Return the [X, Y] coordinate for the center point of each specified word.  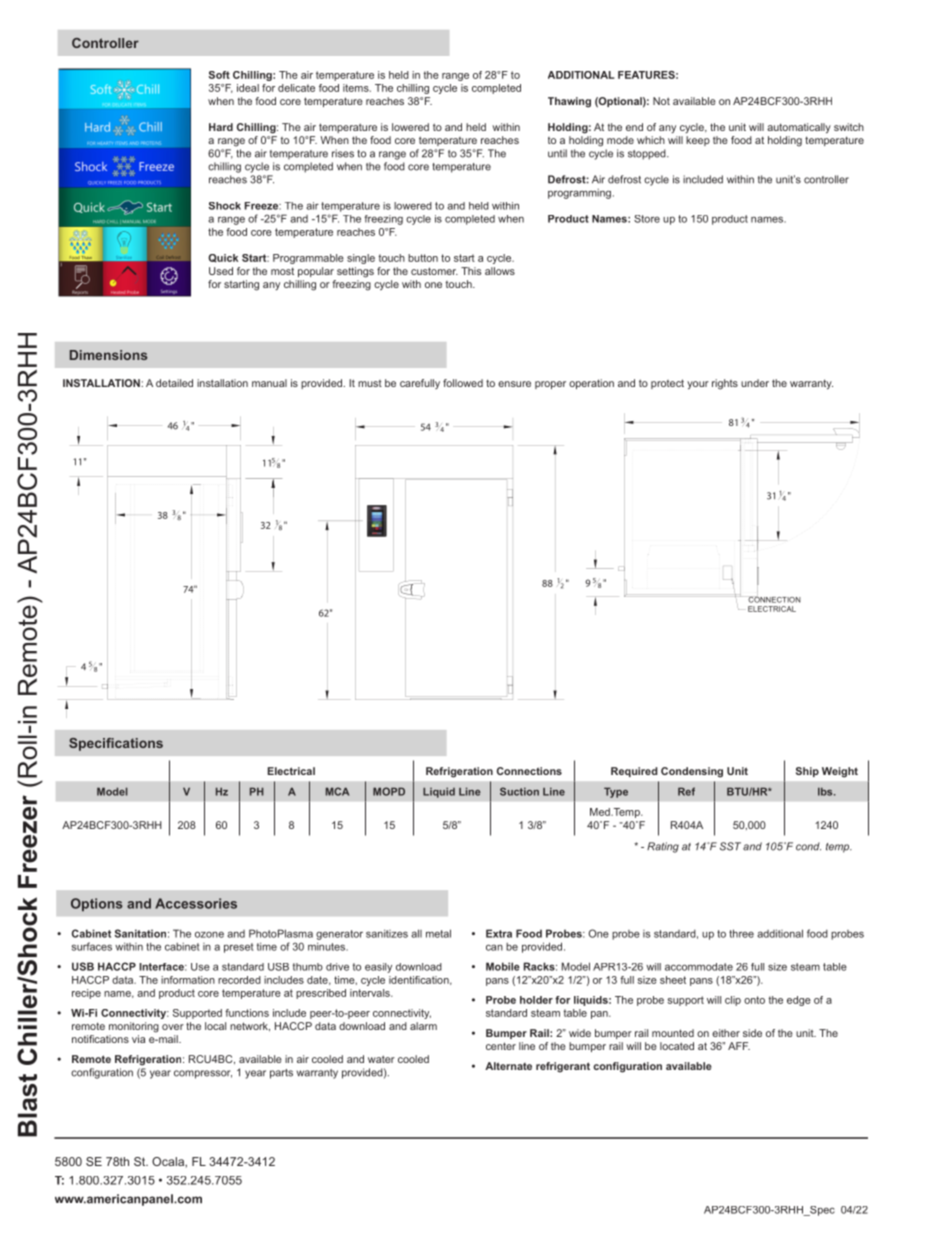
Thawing [569, 102]
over [173, 1027]
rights [725, 384]
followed [463, 383]
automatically [799, 128]
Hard [221, 127]
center [501, 1046]
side [752, 1033]
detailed [174, 383]
